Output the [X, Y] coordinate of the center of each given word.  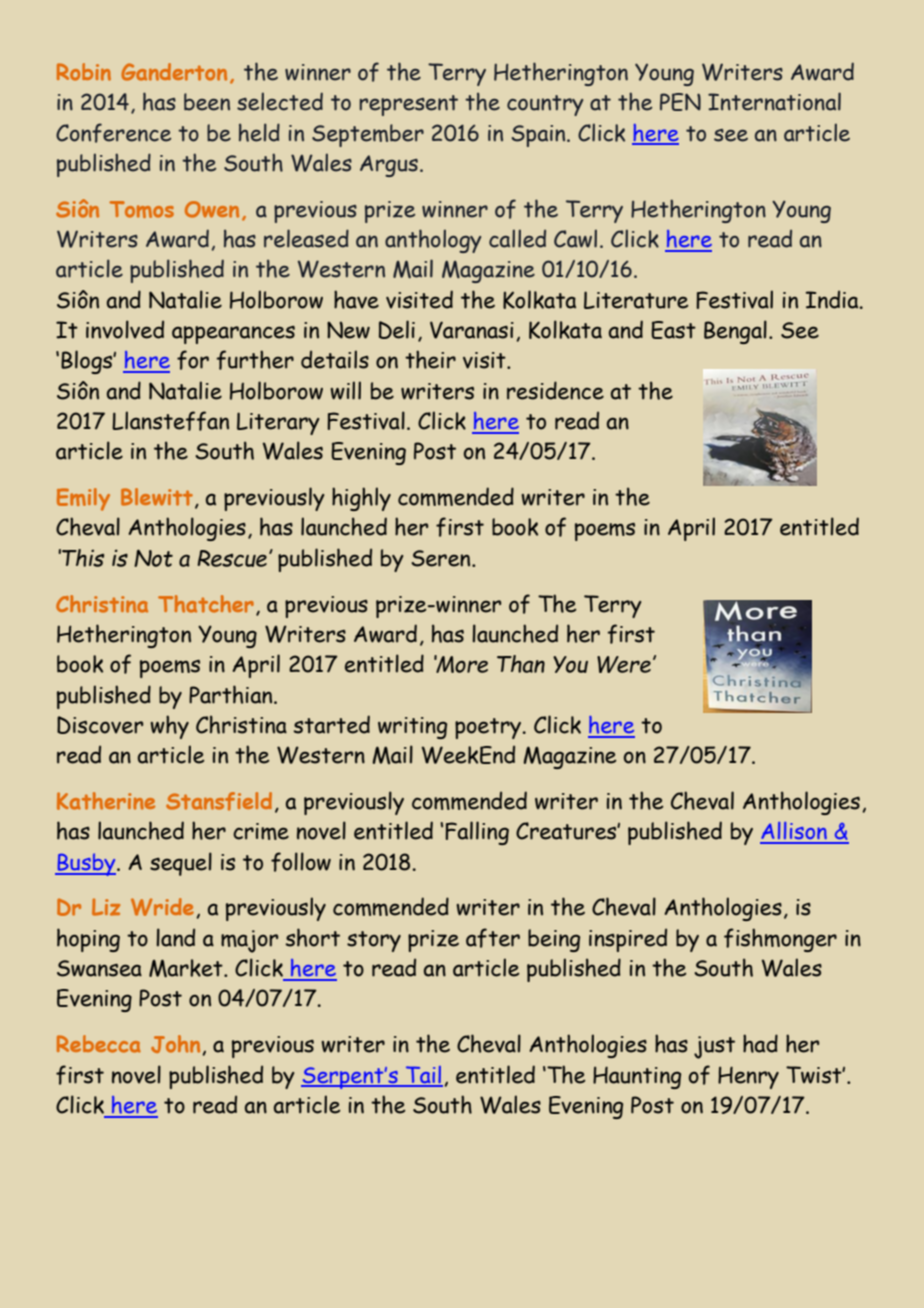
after [493, 938]
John [177, 1045]
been [207, 102]
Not [153, 558]
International [774, 101]
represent [408, 105]
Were [624, 664]
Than [521, 664]
